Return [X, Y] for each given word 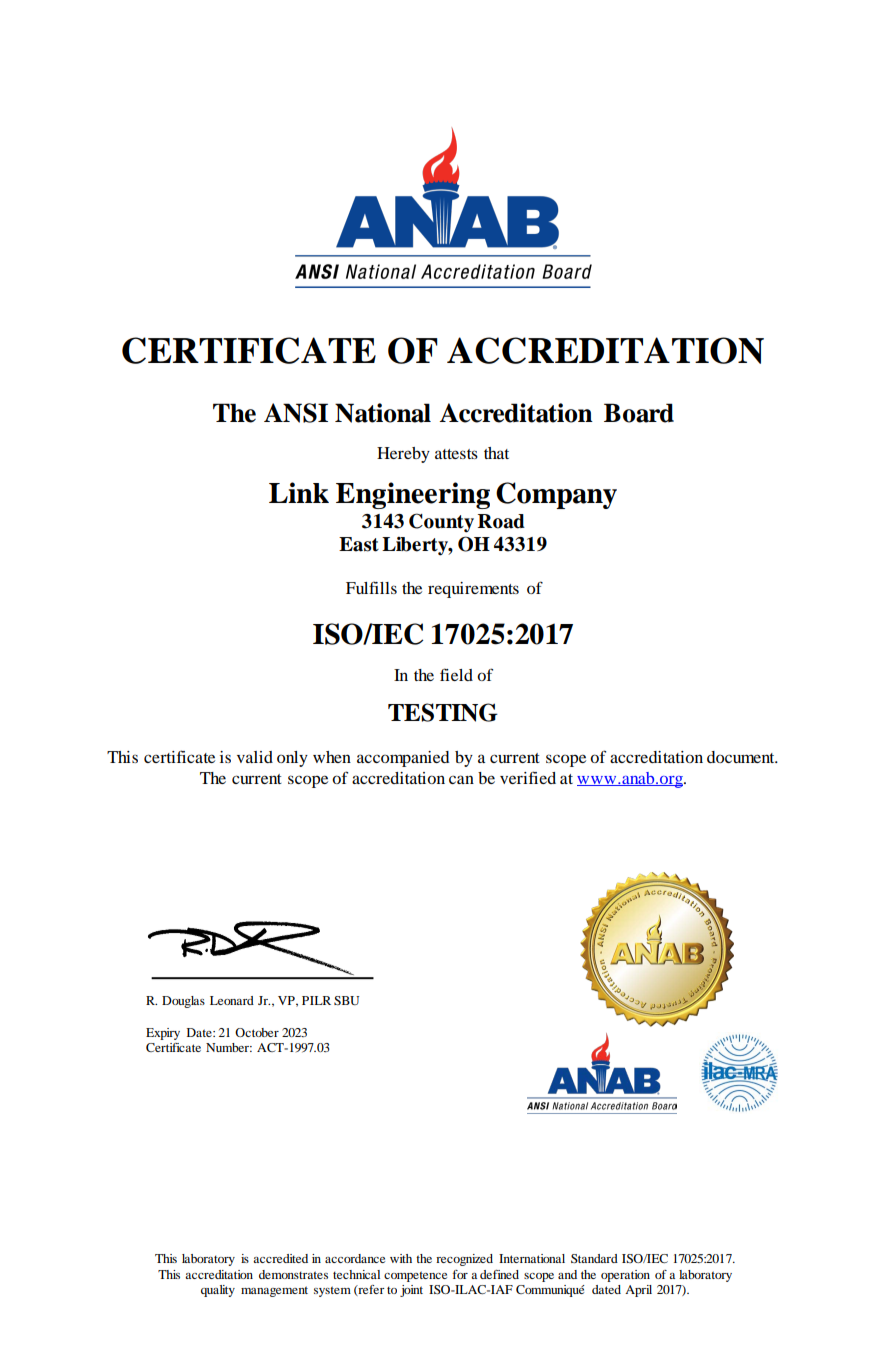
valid [255, 757]
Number [229, 1047]
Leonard [232, 1000]
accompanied [403, 759]
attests [456, 454]
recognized [464, 1260]
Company [556, 495]
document [742, 757]
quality [218, 1291]
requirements [473, 590]
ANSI [296, 413]
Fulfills [371, 587]
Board [639, 413]
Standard [594, 1258]
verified [528, 777]
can [461, 779]
